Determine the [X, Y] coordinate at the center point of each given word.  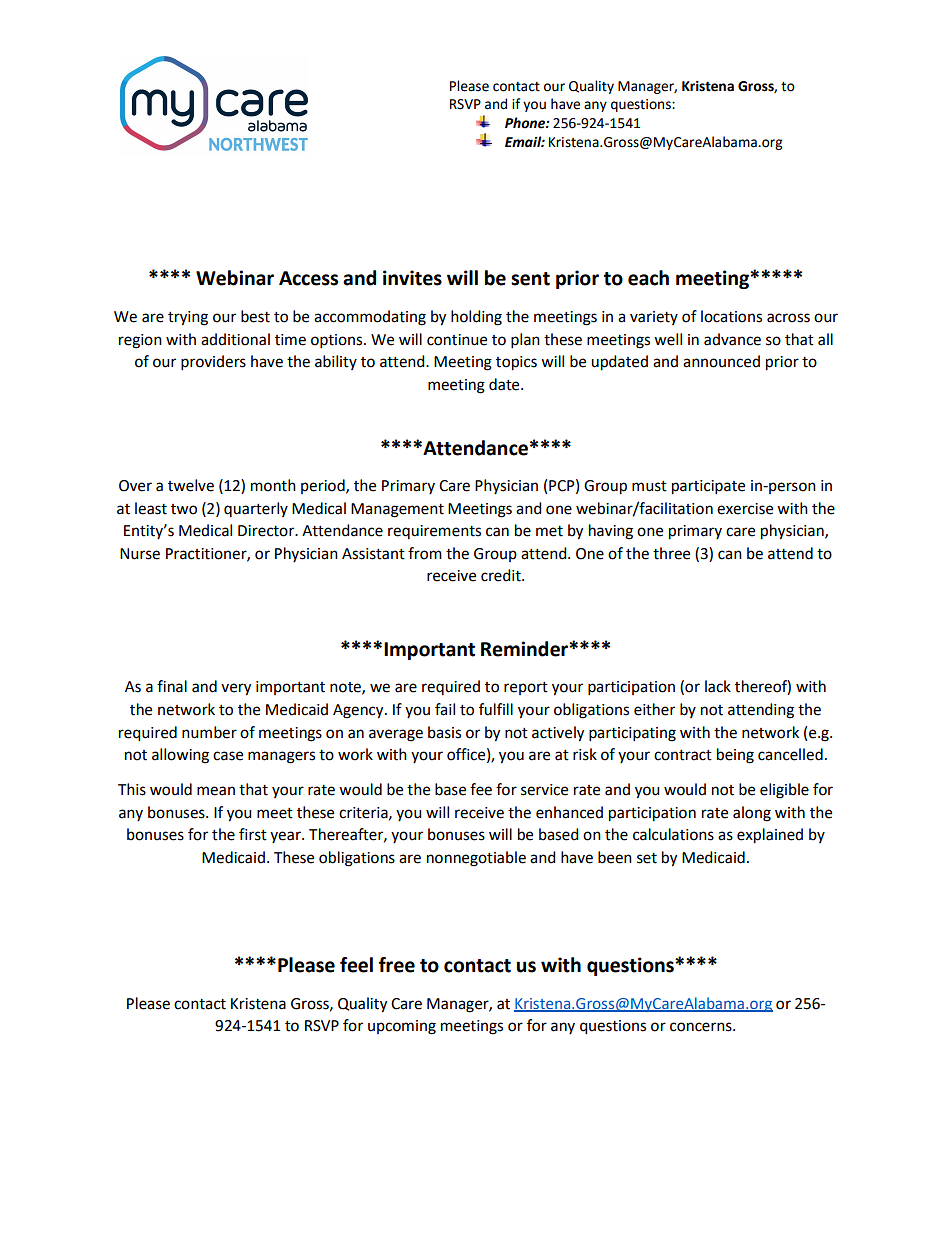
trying [188, 318]
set [647, 858]
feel [356, 965]
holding [476, 318]
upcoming [402, 1027]
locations [731, 316]
